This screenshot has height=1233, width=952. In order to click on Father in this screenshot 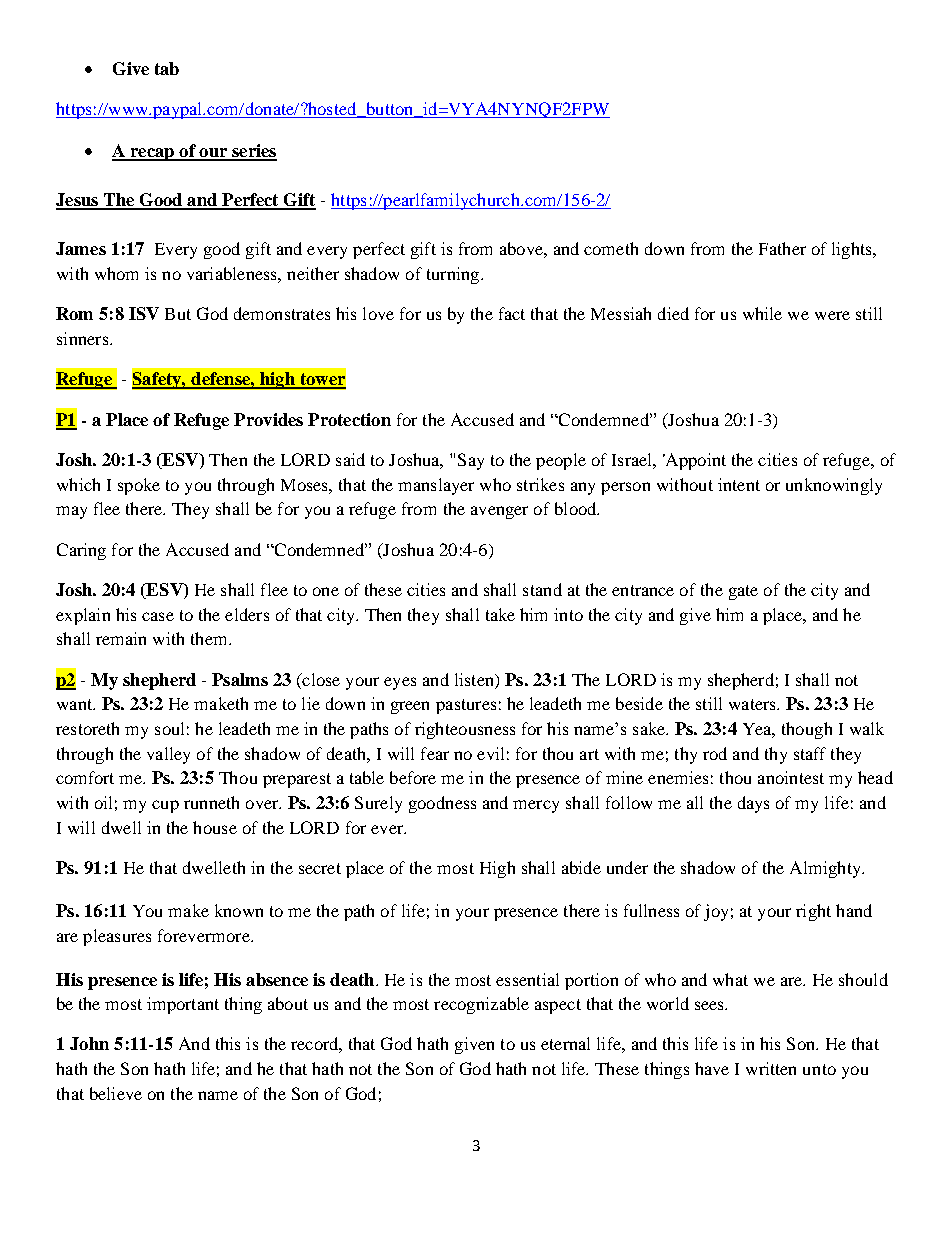, I will do `click(782, 248)`.
